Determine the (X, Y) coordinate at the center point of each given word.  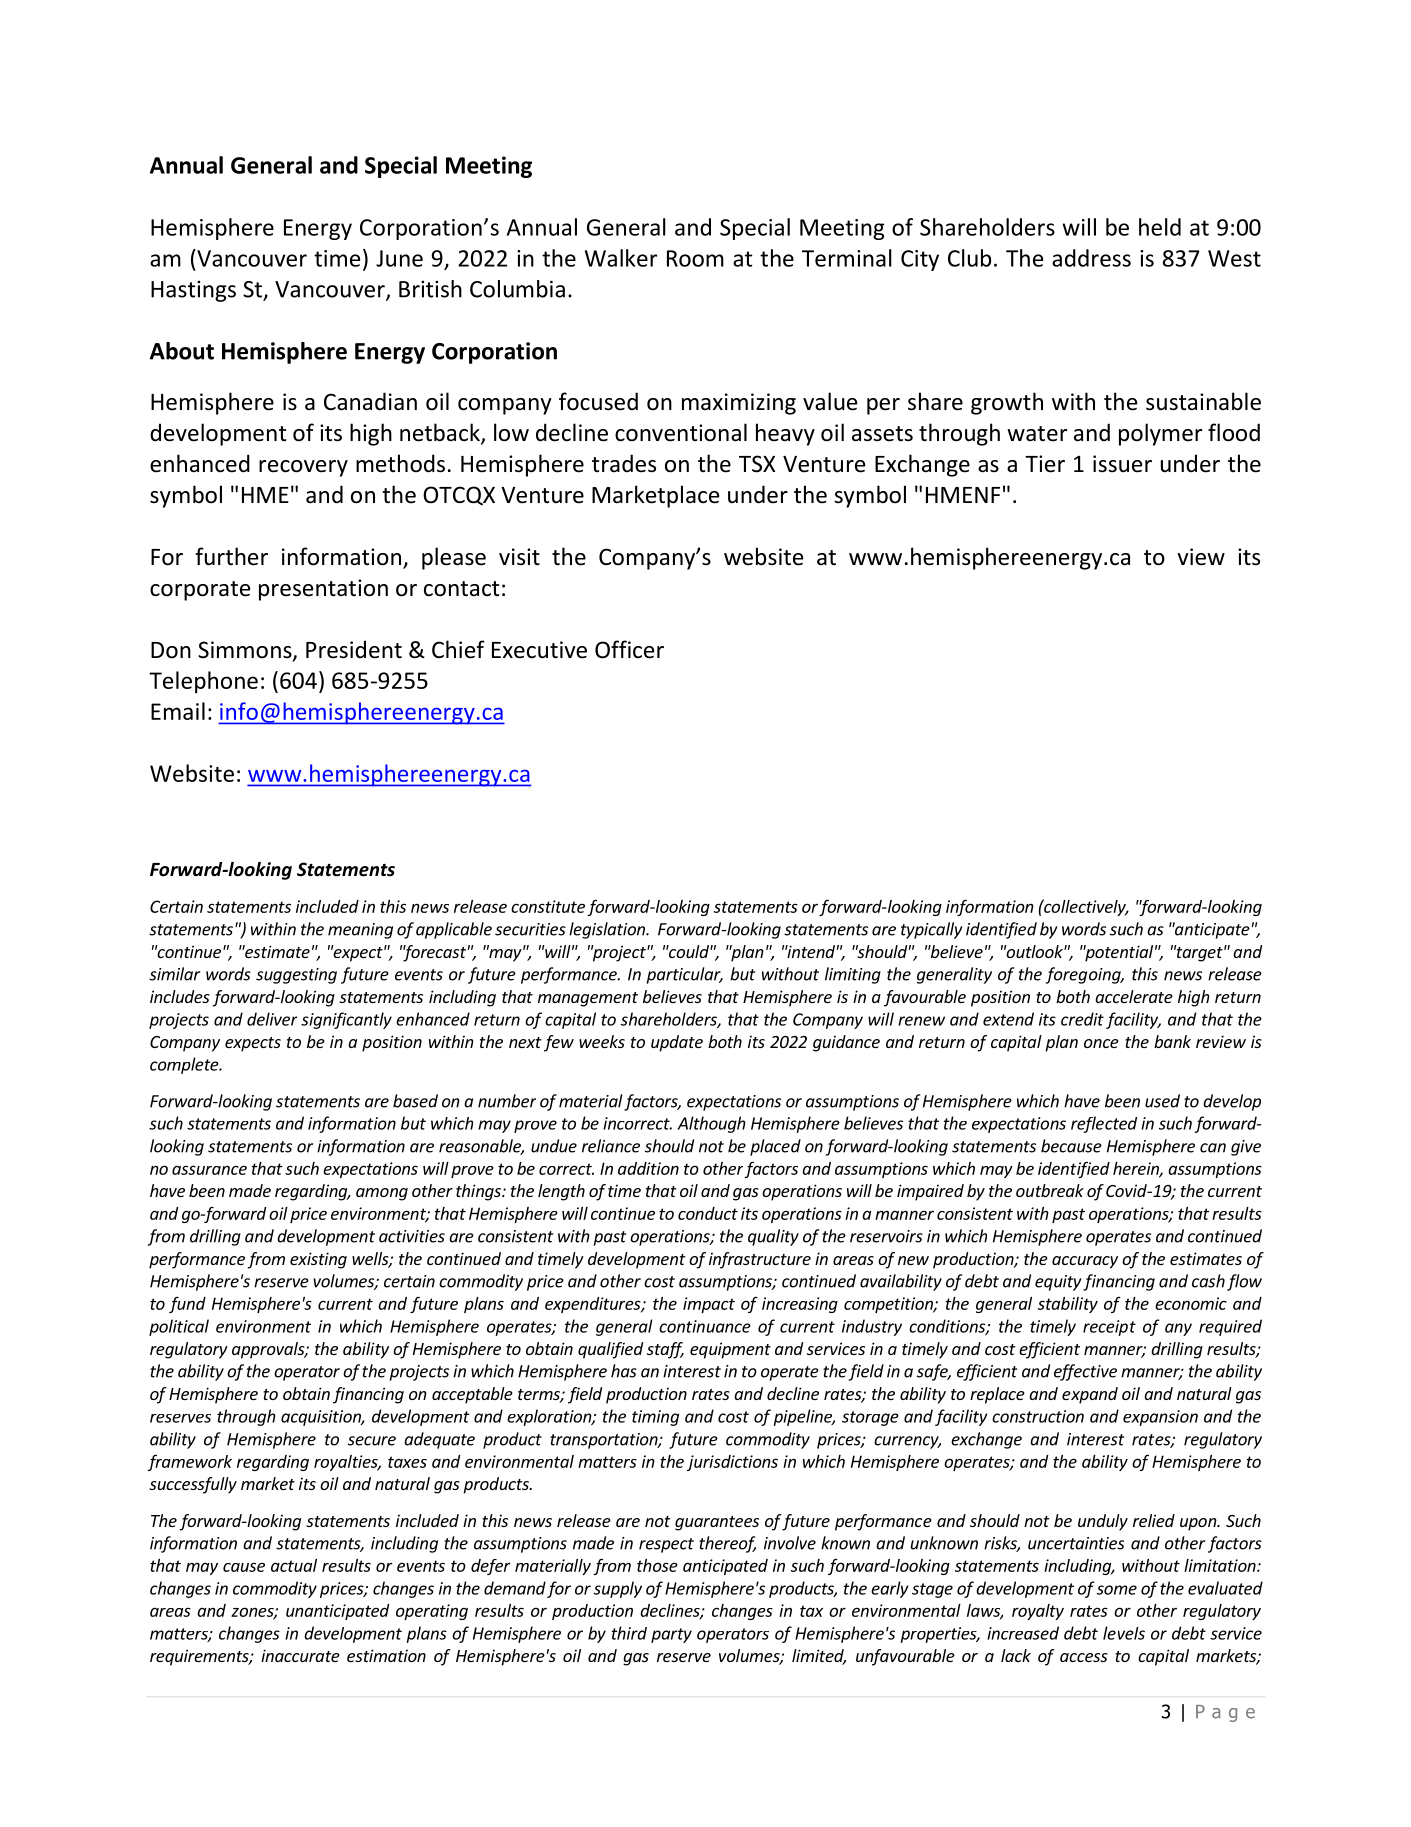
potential (1118, 953)
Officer (629, 649)
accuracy (1085, 1262)
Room (695, 258)
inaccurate (300, 1655)
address (1091, 258)
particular (685, 975)
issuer (1122, 464)
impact (709, 1305)
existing (318, 1260)
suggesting (296, 976)
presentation (323, 590)
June (399, 258)
